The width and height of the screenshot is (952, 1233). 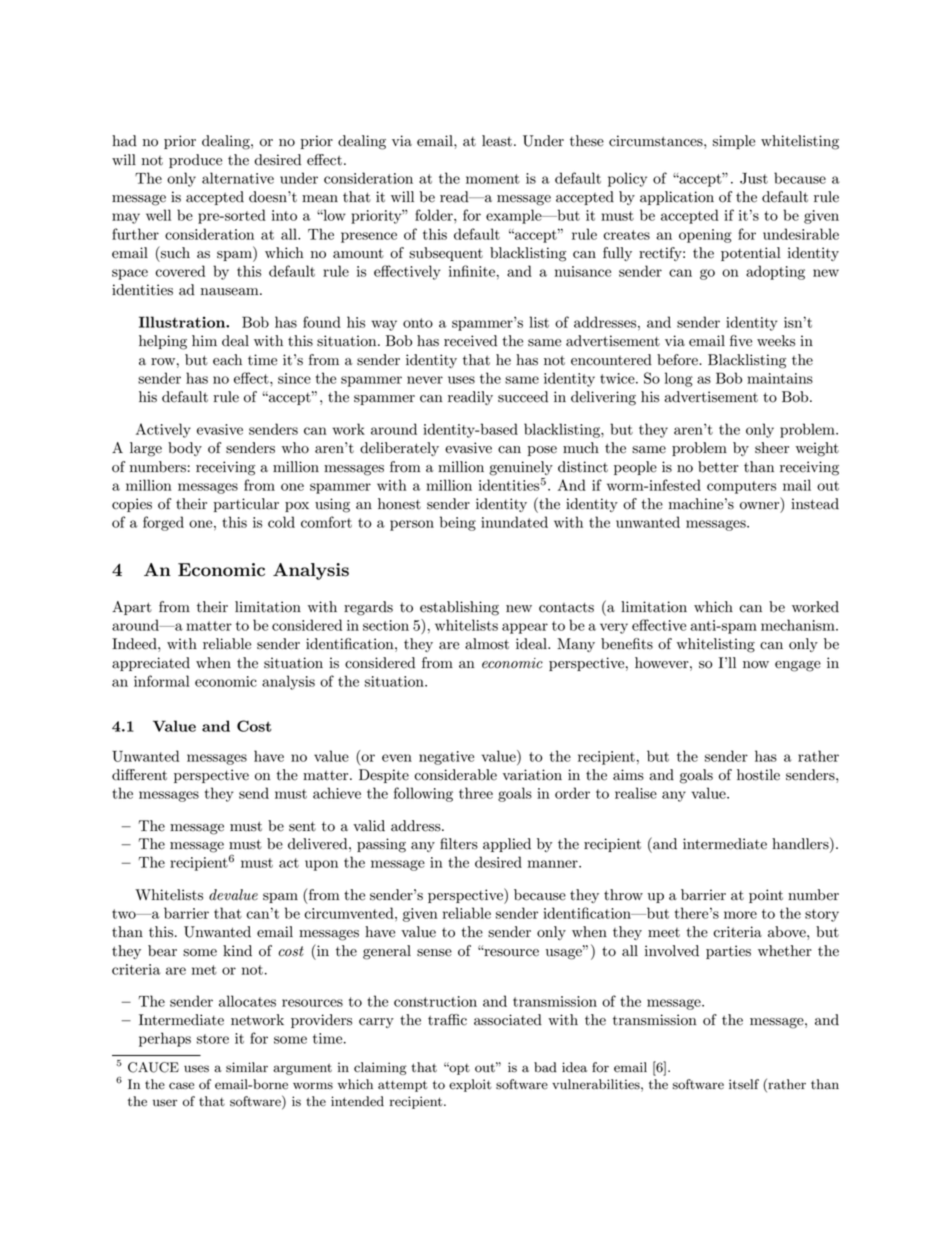 What do you see at coordinates (470, 341) in the screenshot?
I see `received` at bounding box center [470, 341].
